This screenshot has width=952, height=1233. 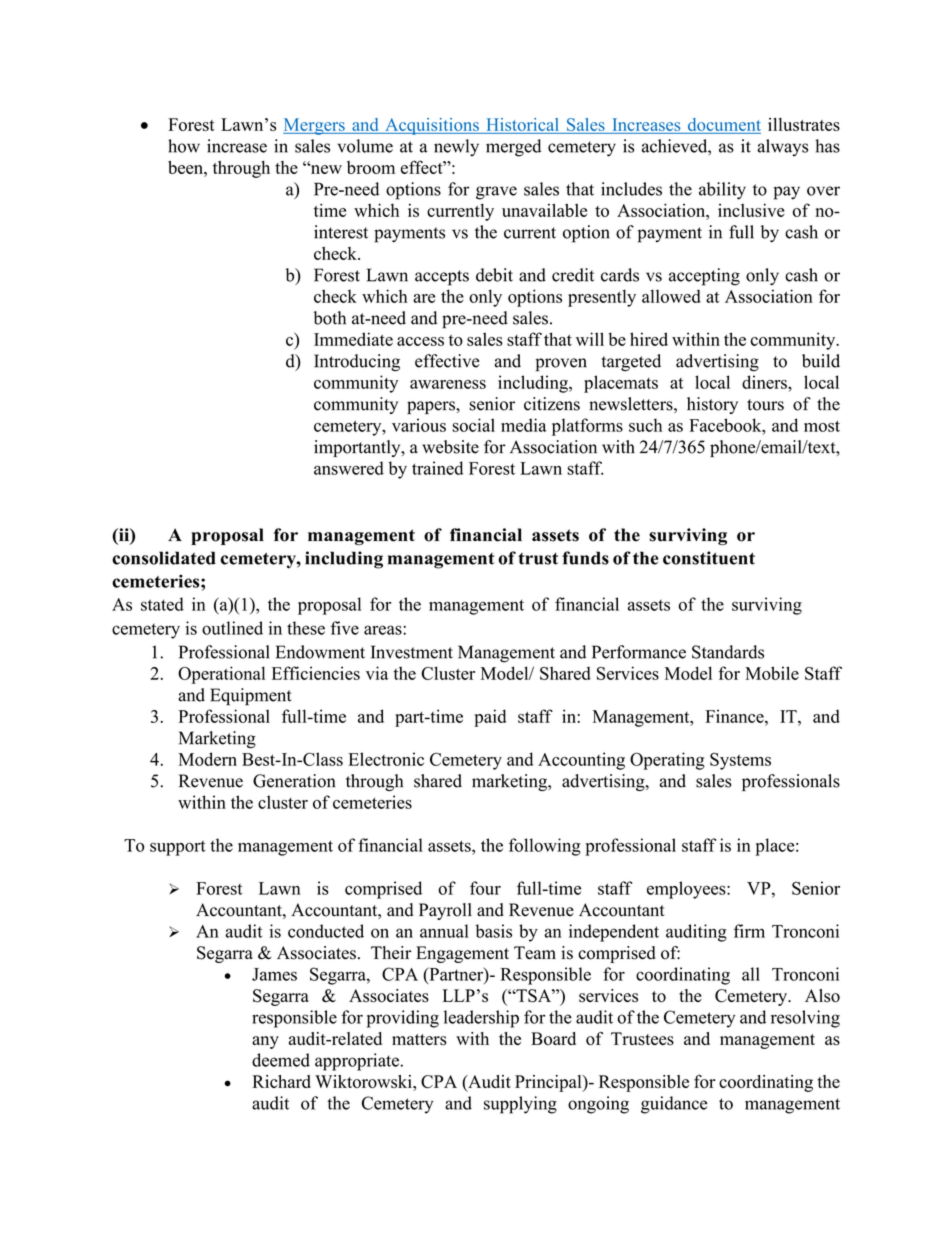 What do you see at coordinates (674, 1105) in the screenshot?
I see `guidance` at bounding box center [674, 1105].
